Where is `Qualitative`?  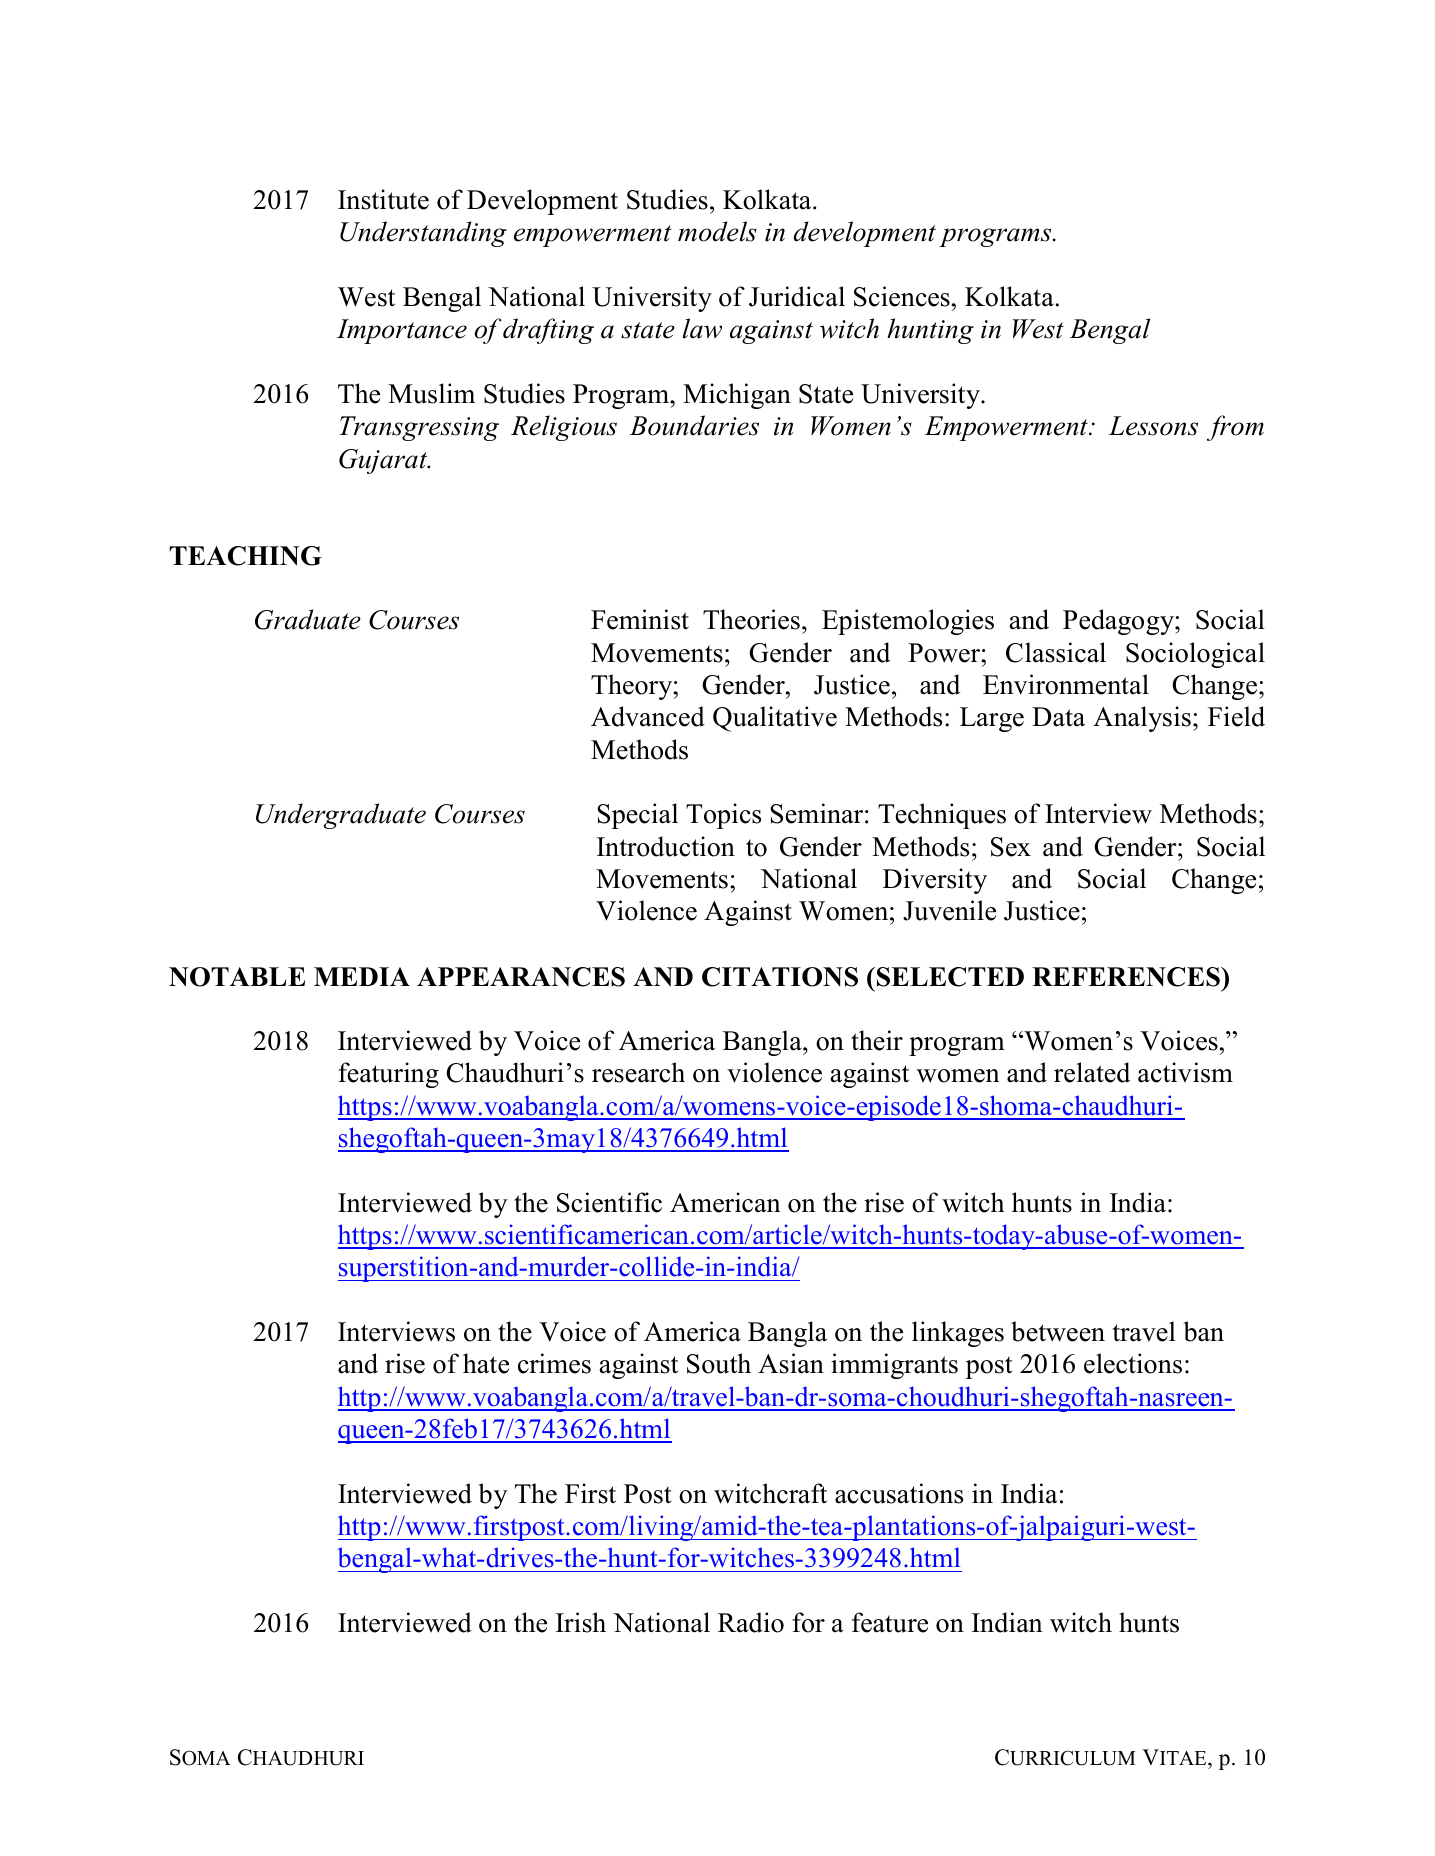 Qualitative is located at coordinates (775, 719).
